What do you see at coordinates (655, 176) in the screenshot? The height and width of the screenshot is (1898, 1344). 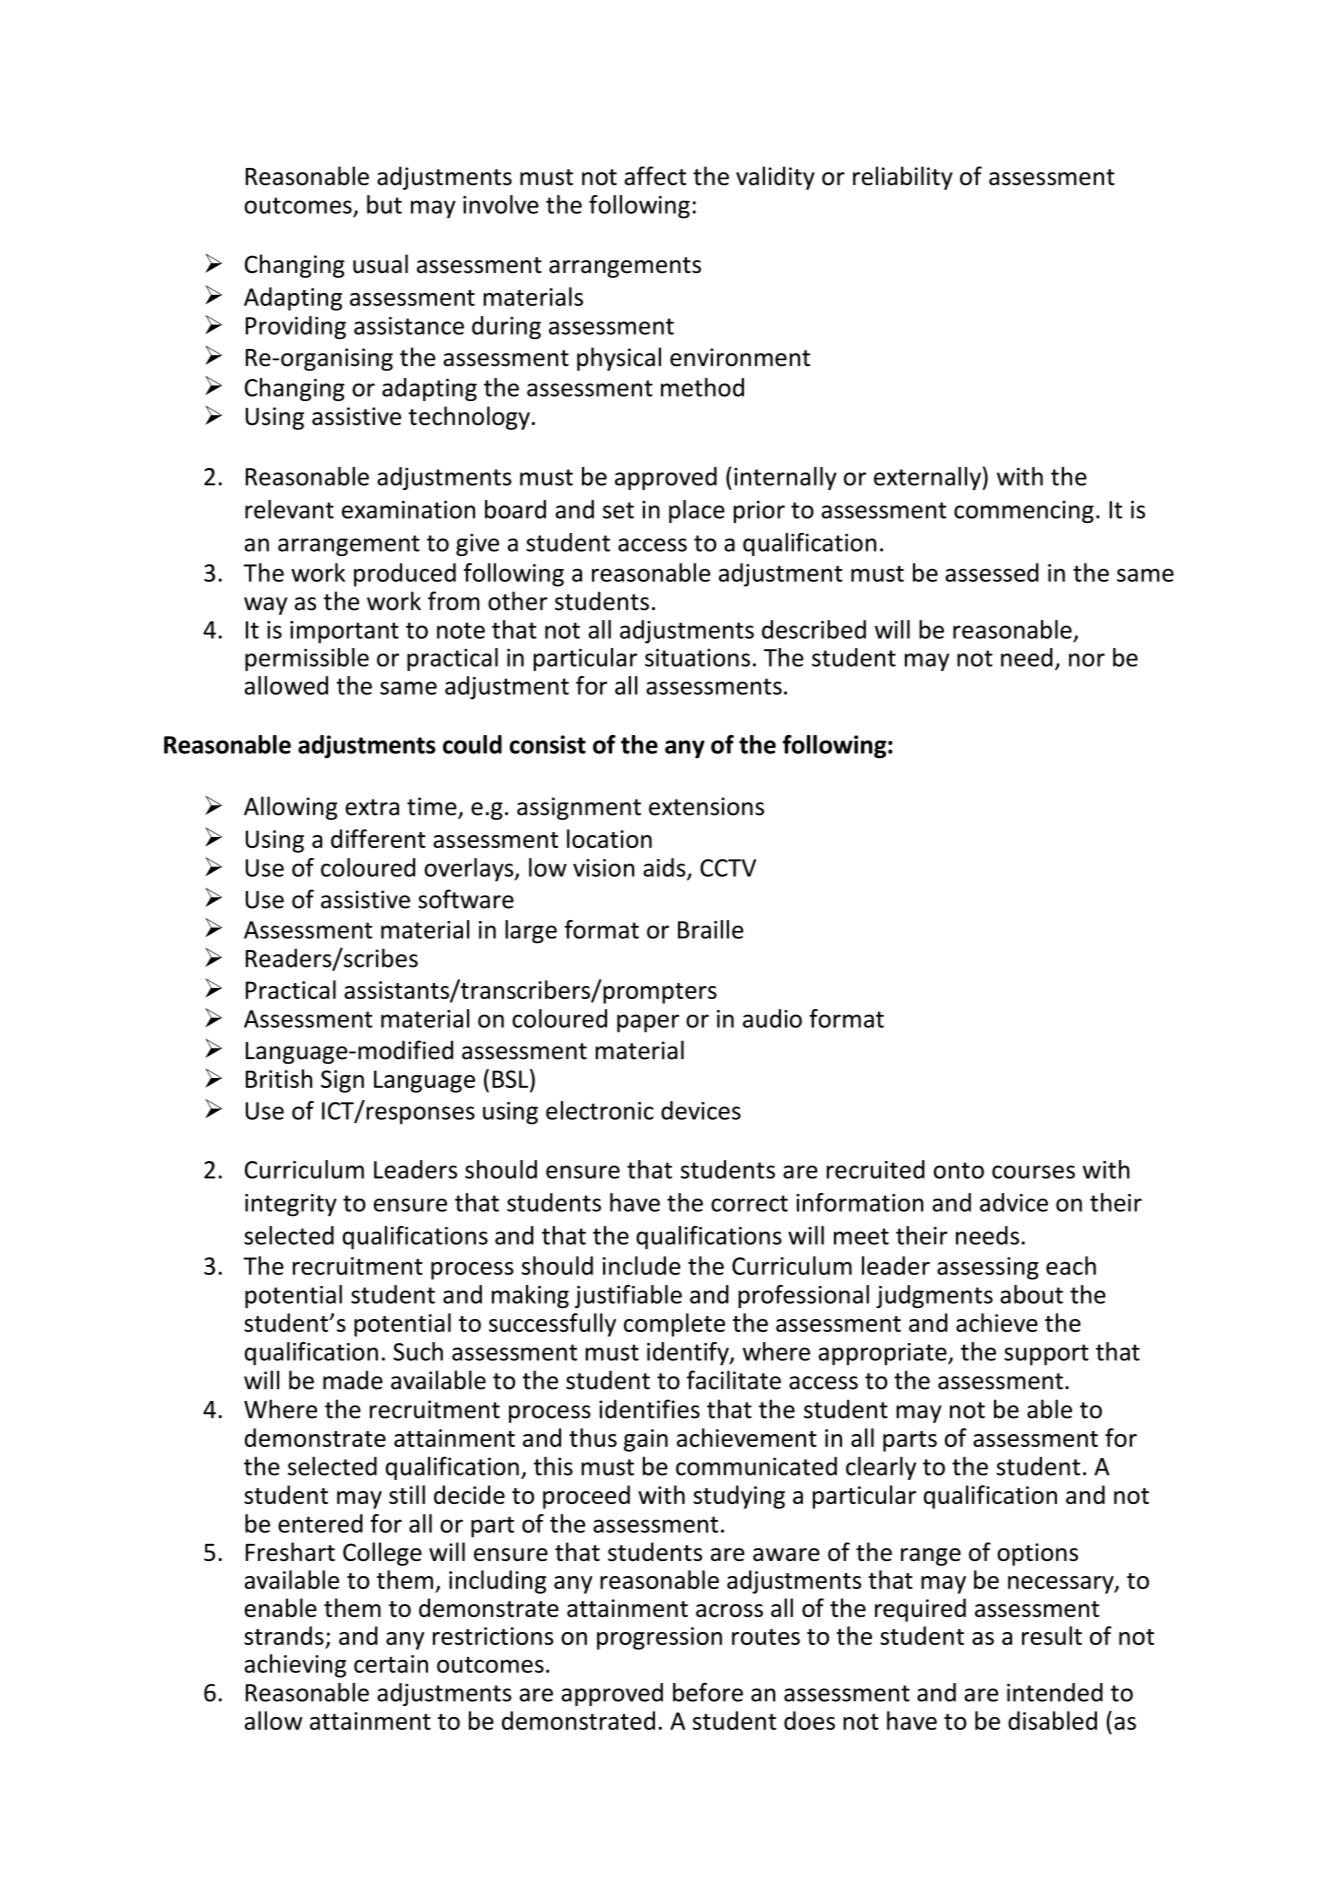 I see `affect` at bounding box center [655, 176].
